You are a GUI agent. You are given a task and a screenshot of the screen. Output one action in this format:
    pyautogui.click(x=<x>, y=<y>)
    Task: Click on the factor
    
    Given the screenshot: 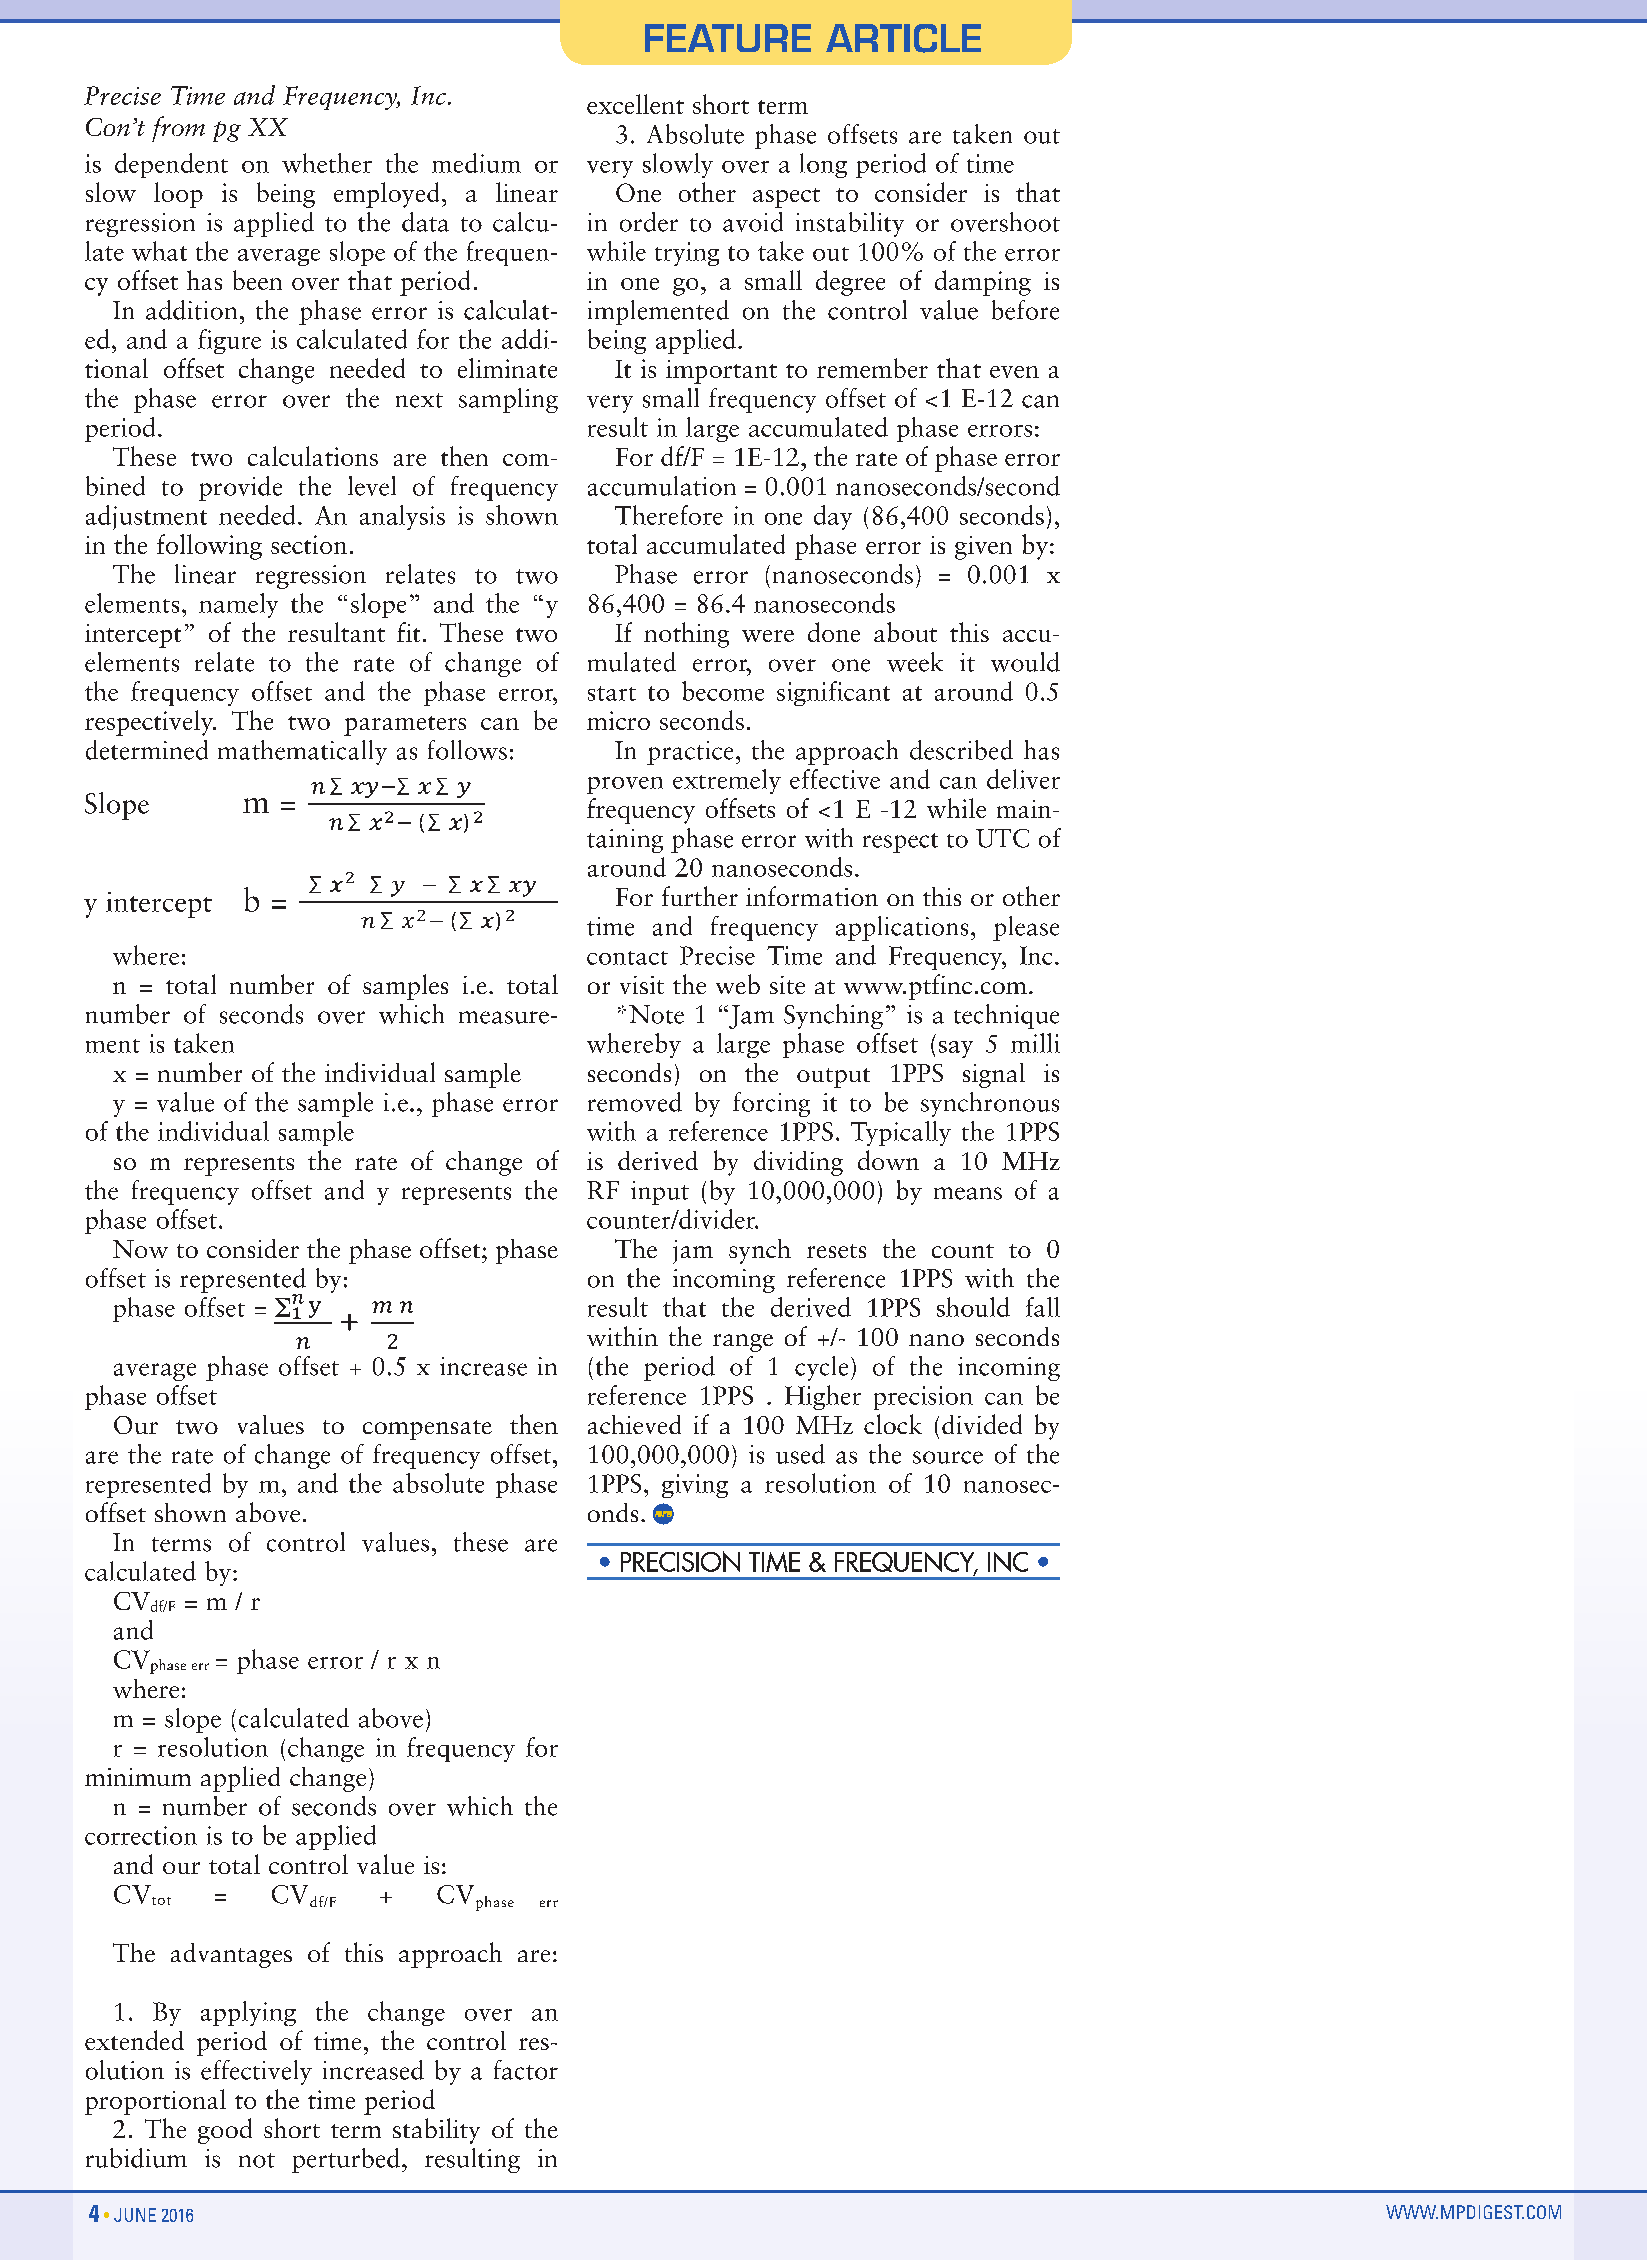 What is the action you would take?
    pyautogui.click(x=526, y=2070)
